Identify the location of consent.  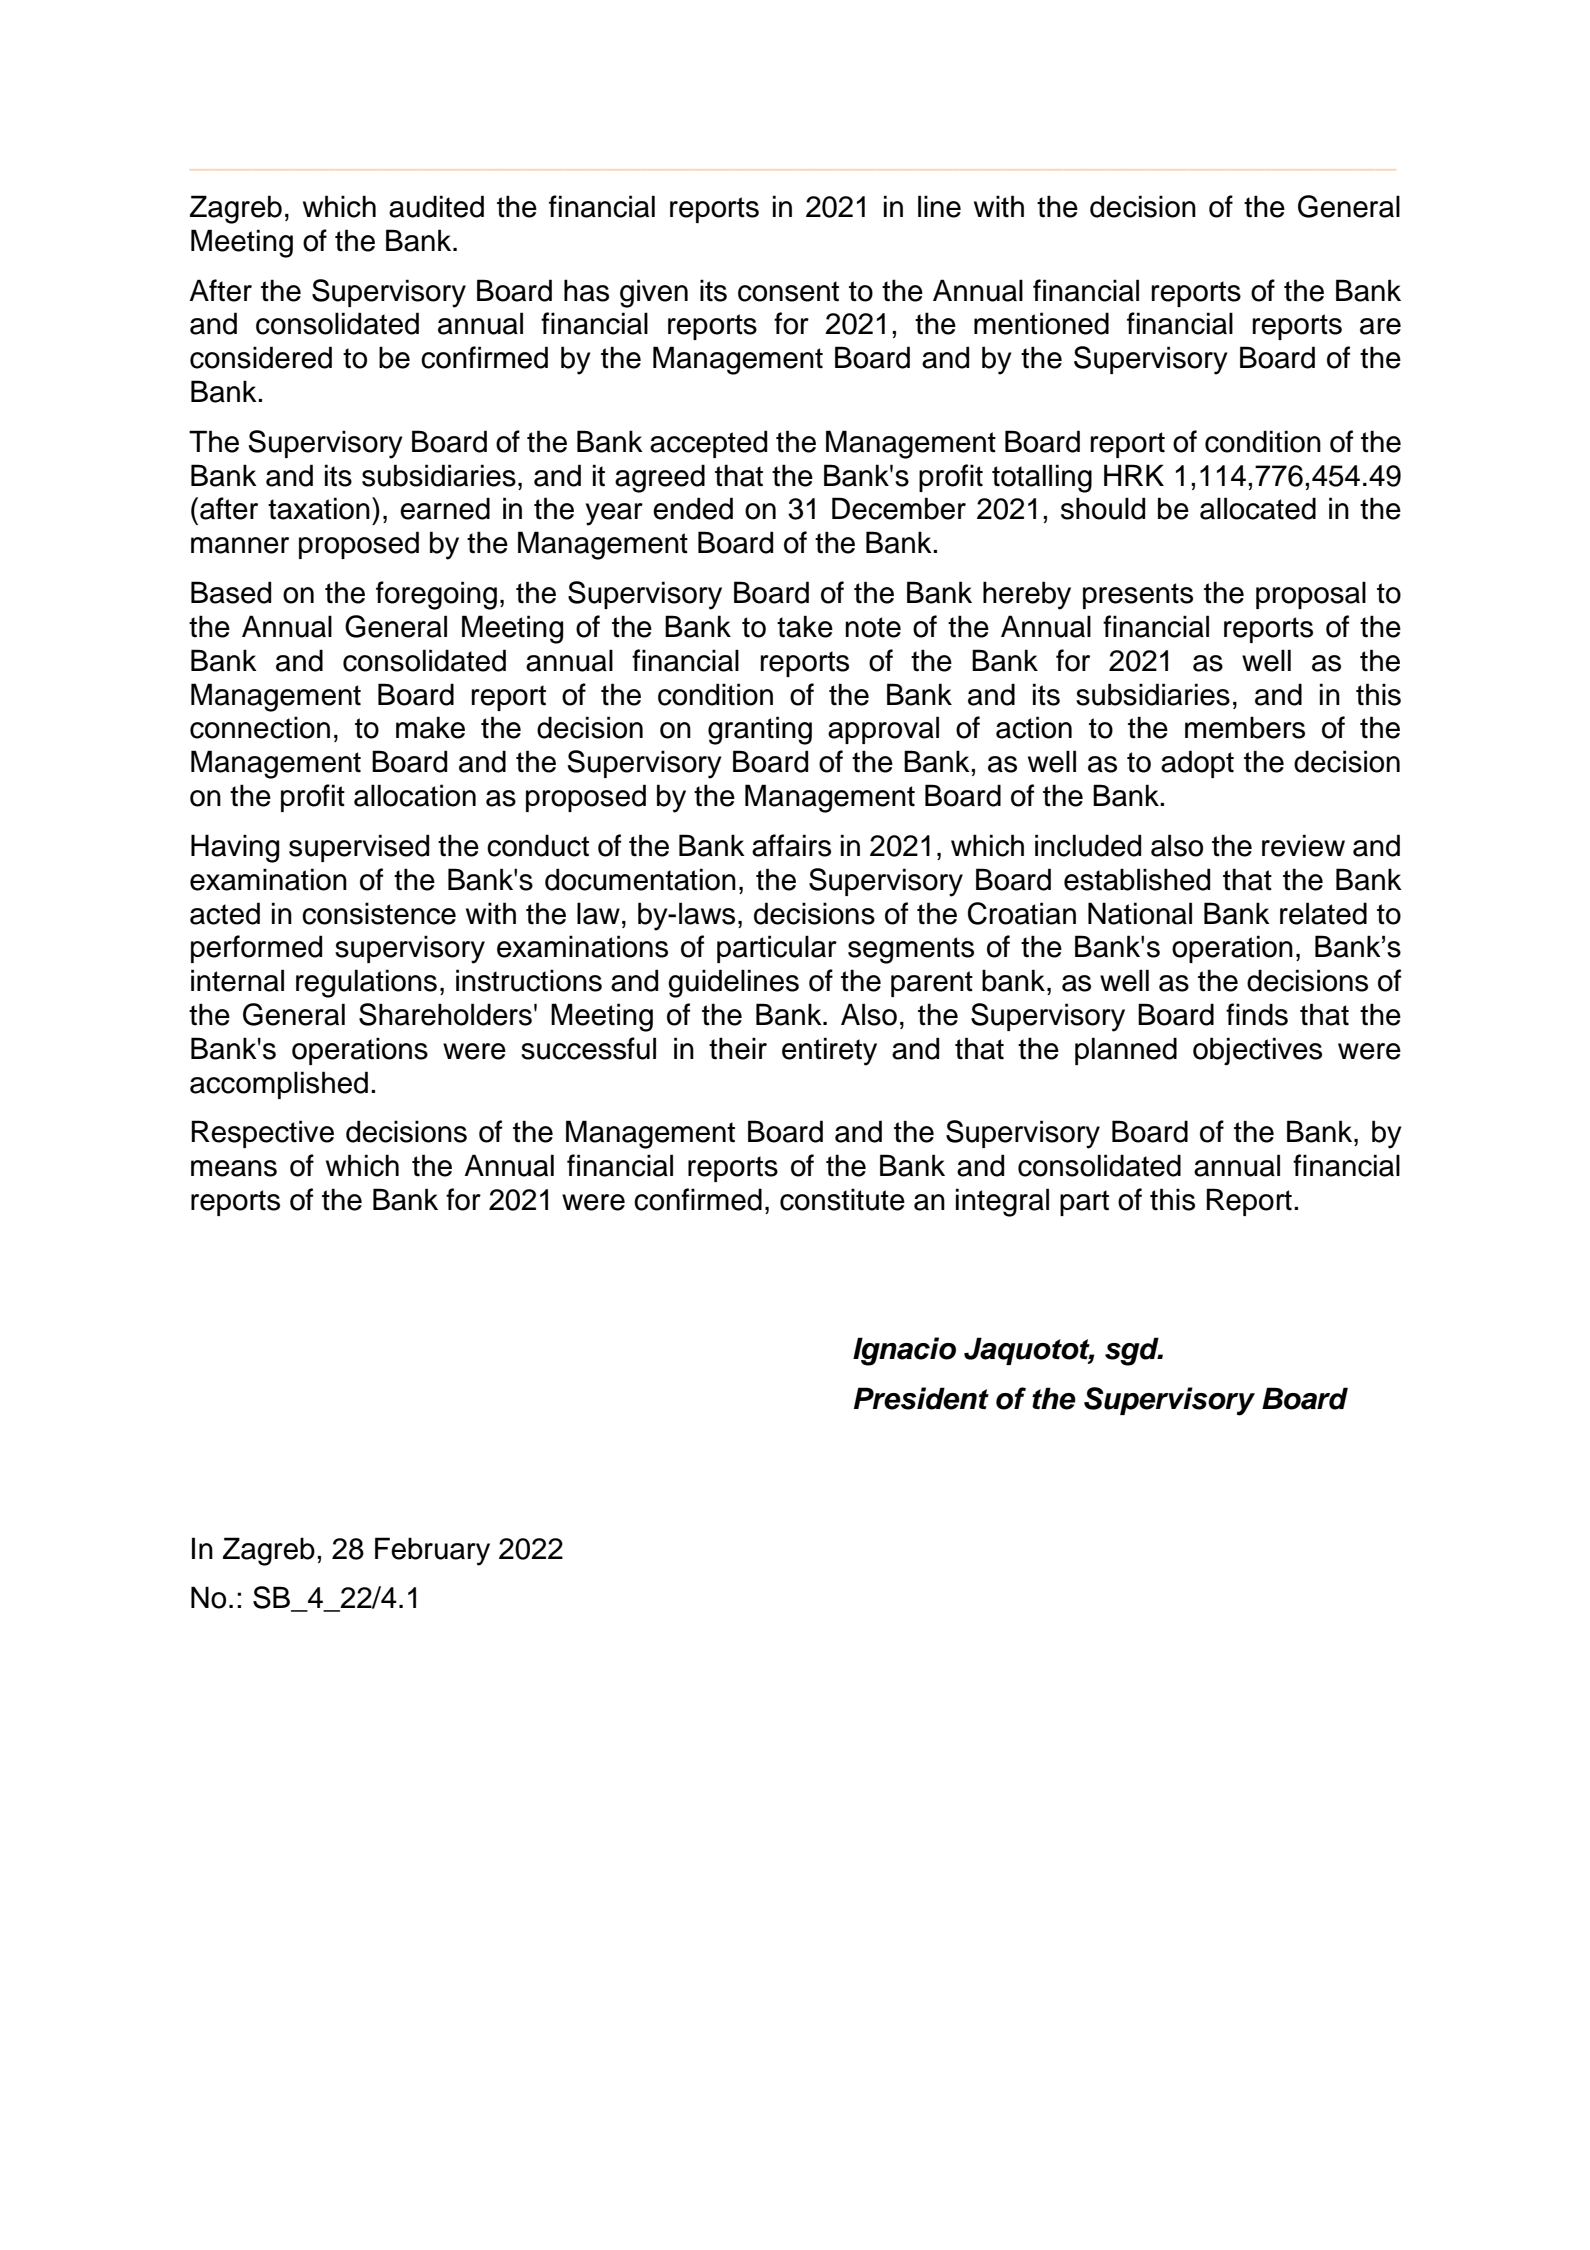
(788, 291).
